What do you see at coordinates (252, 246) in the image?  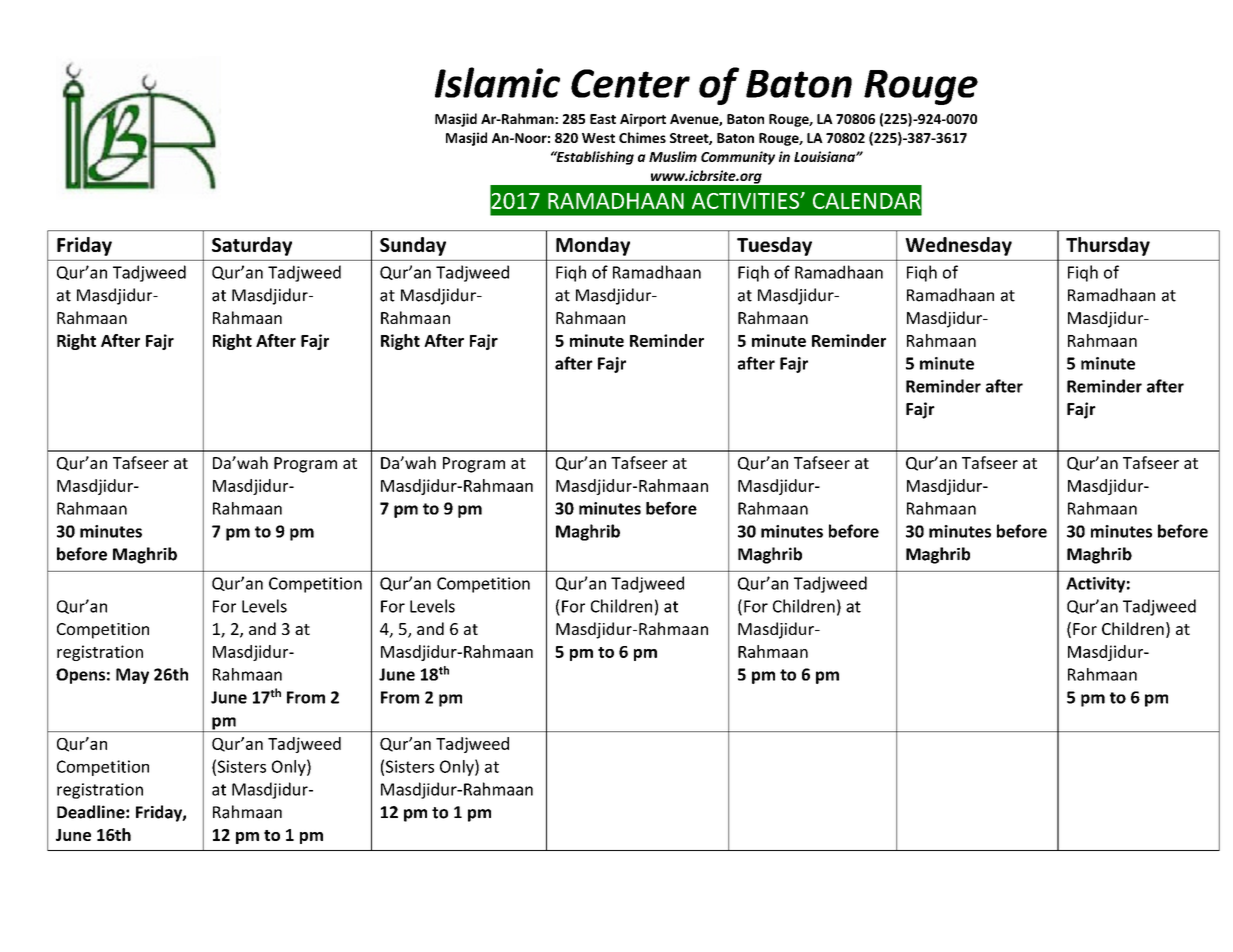 I see `Saturday` at bounding box center [252, 246].
